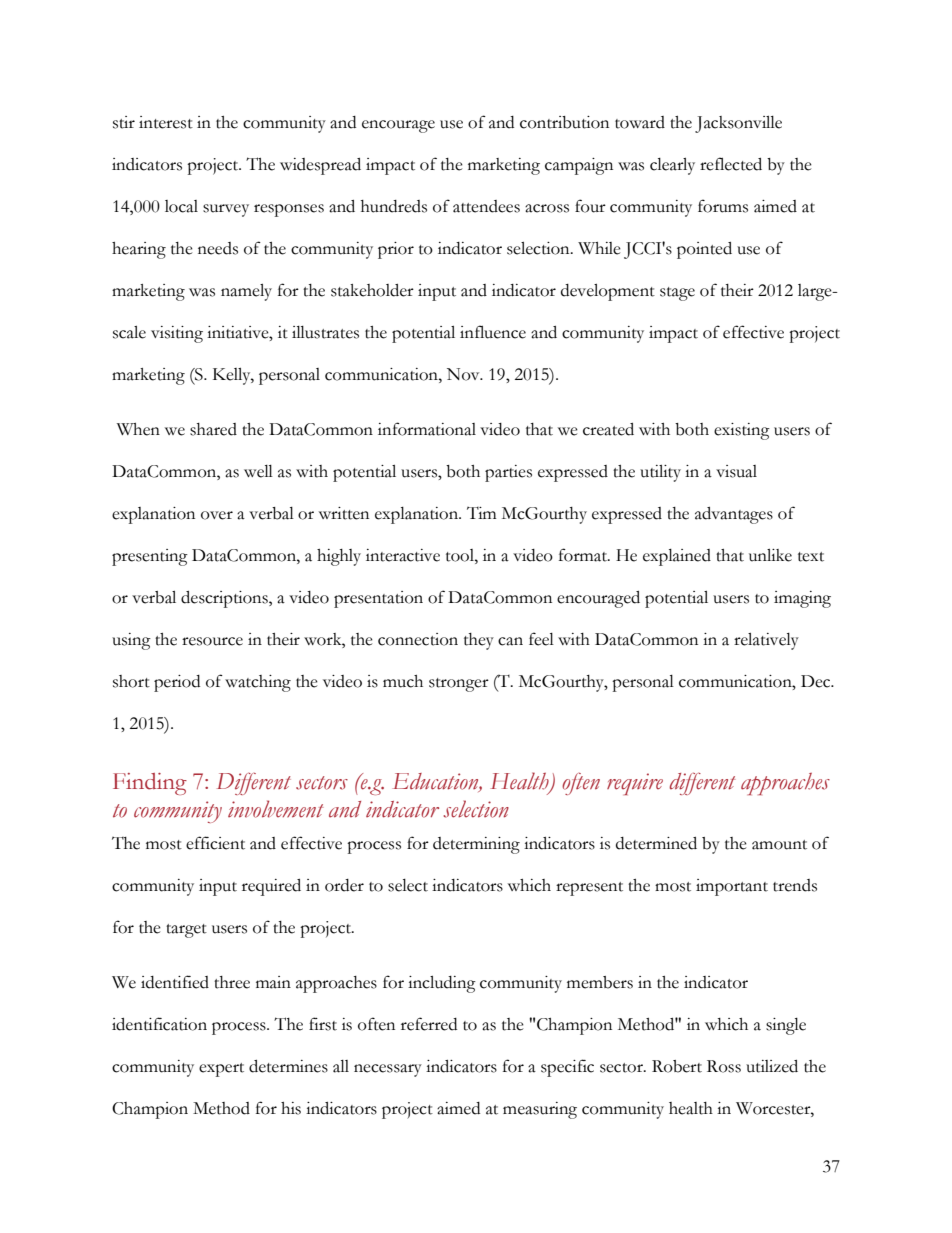  Describe the element at coordinates (479, 641) in the document. I see `they` at that location.
